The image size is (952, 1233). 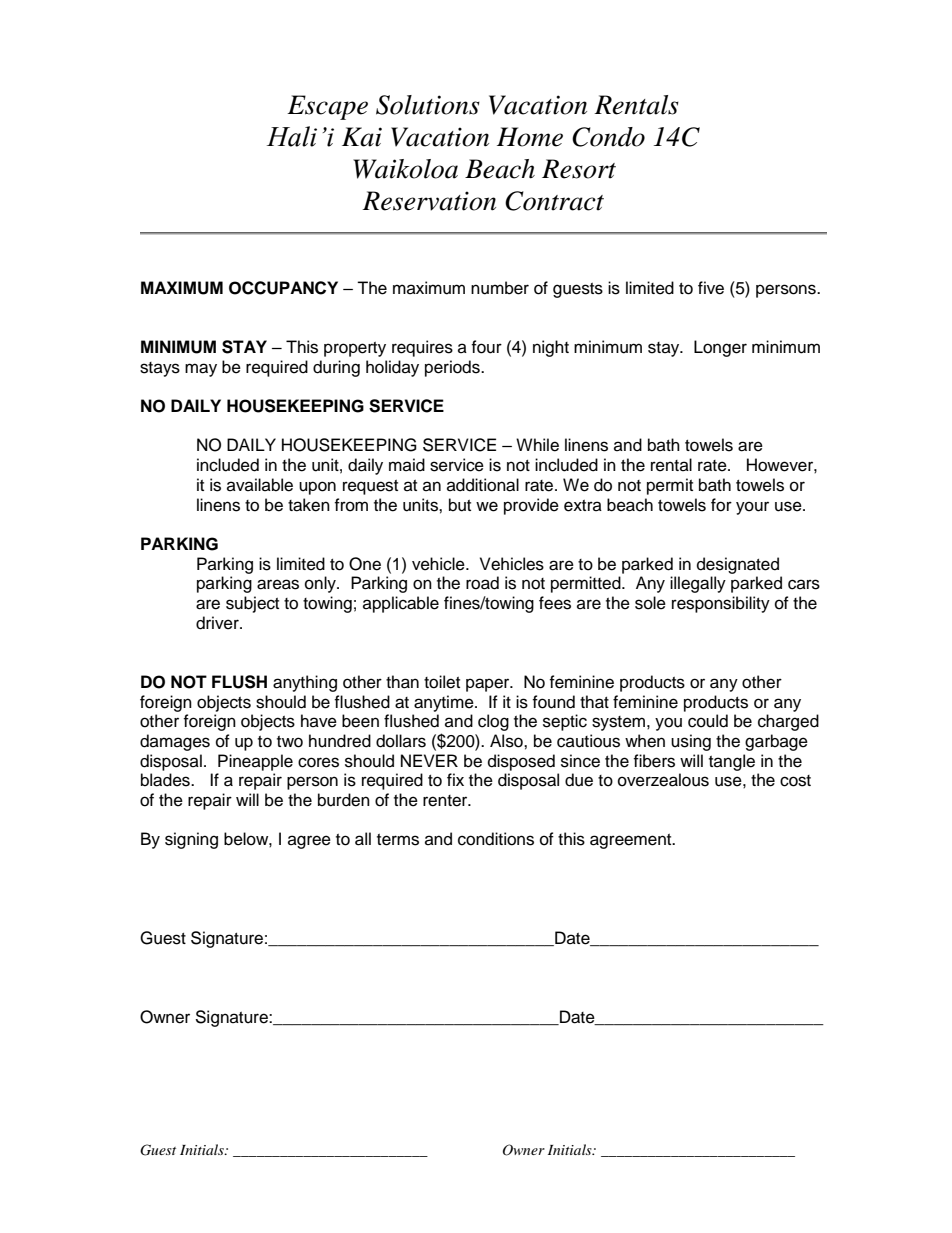 I want to click on overzealous, so click(x=663, y=780).
